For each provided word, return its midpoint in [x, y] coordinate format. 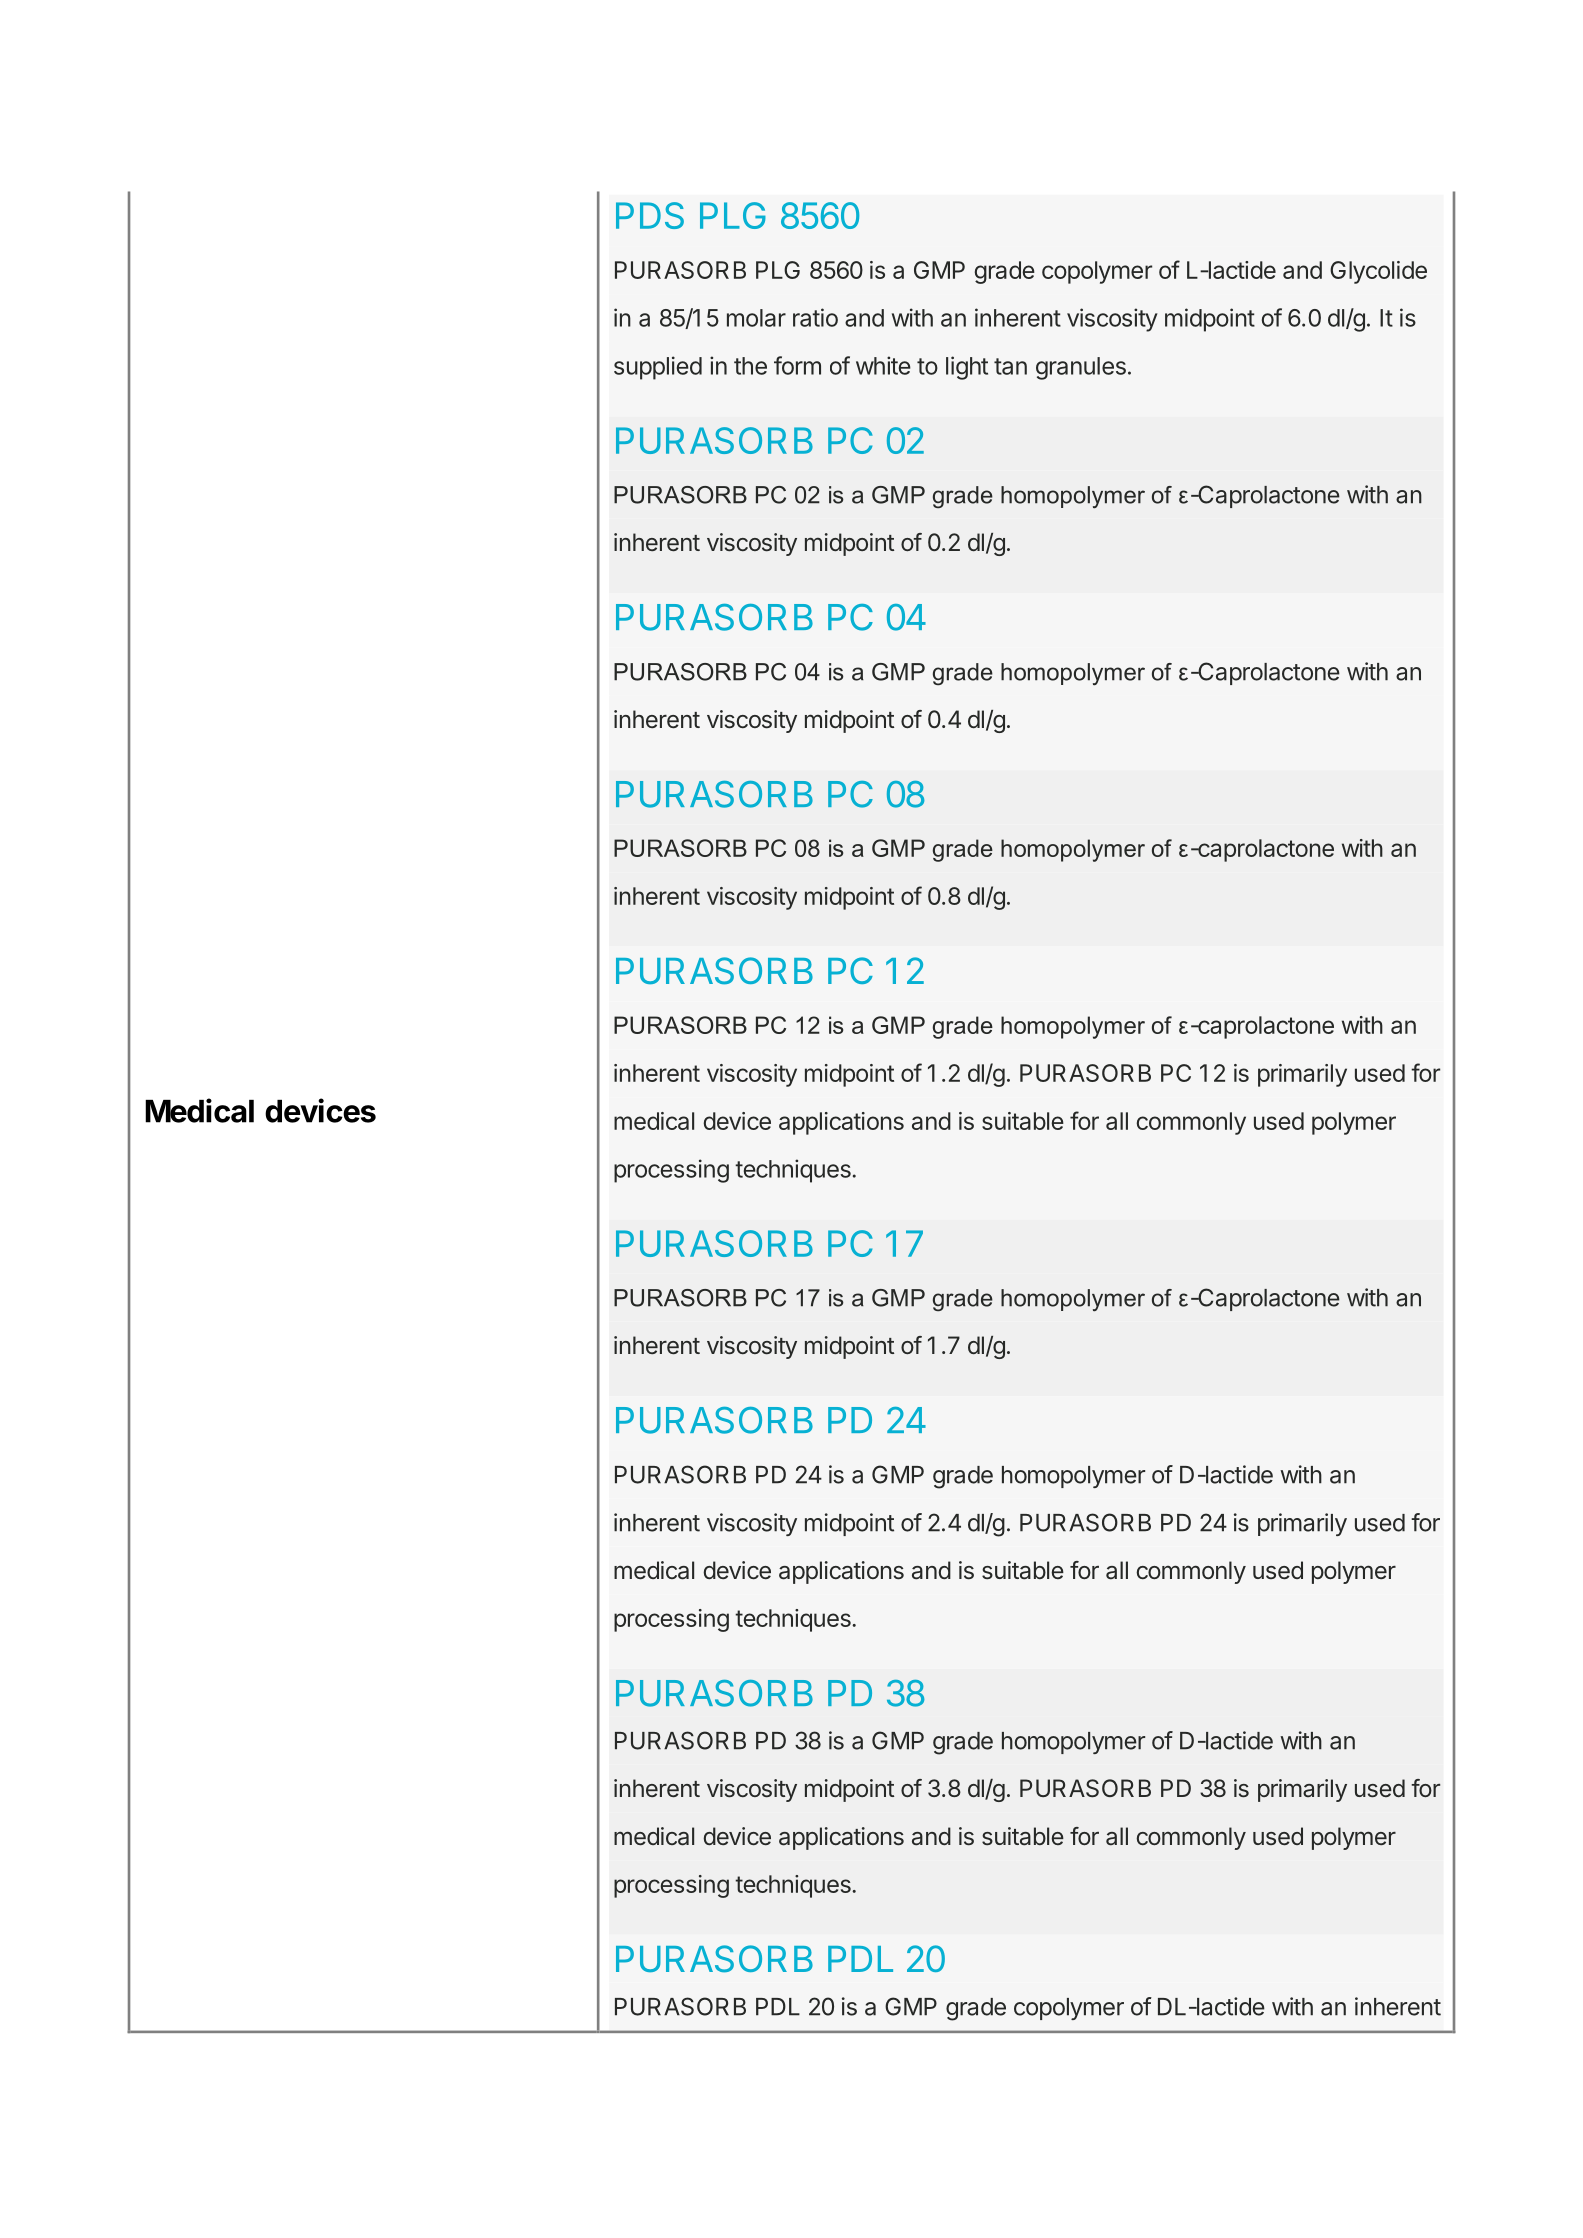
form [797, 365]
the [750, 366]
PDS [650, 215]
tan [1010, 366]
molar [756, 318]
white [883, 365]
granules [1081, 368]
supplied [658, 368]
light [967, 368]
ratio [815, 317]
